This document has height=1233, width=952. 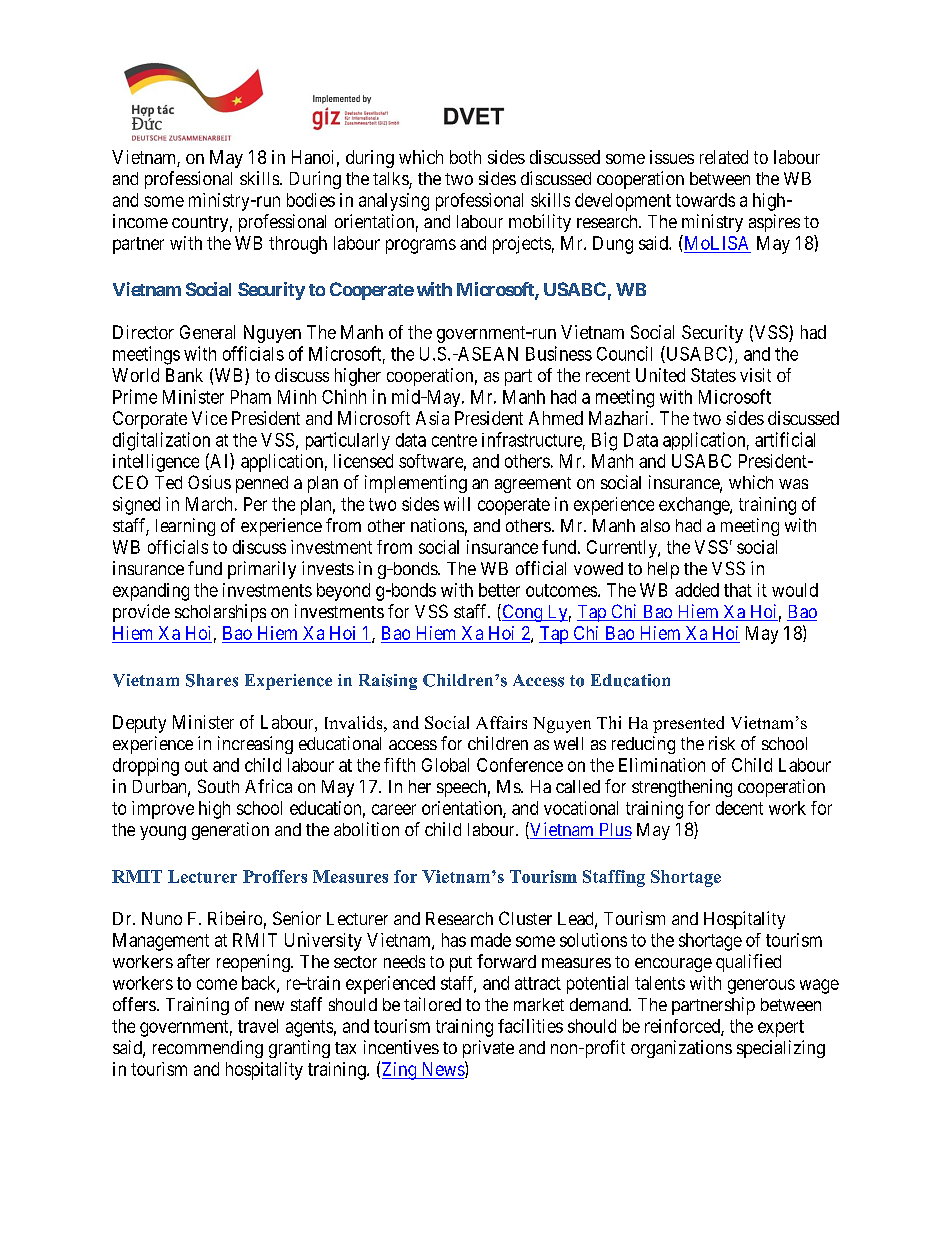 I want to click on risk, so click(x=722, y=743).
